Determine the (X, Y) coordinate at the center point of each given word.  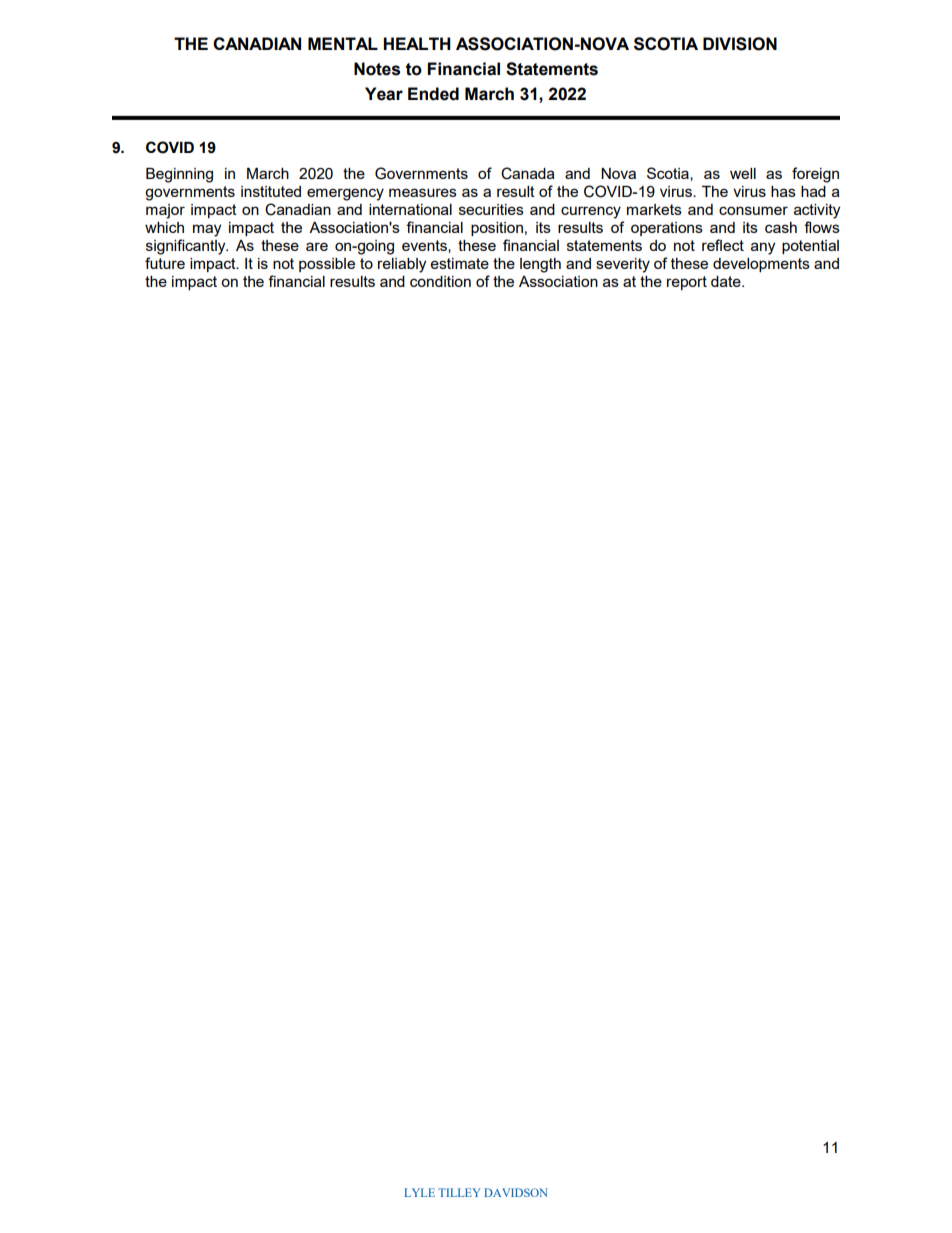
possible (327, 265)
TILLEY (459, 1192)
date (727, 281)
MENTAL (343, 43)
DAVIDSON (516, 1192)
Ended (433, 94)
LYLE (419, 1192)
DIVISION (740, 44)
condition (440, 281)
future (165, 263)
